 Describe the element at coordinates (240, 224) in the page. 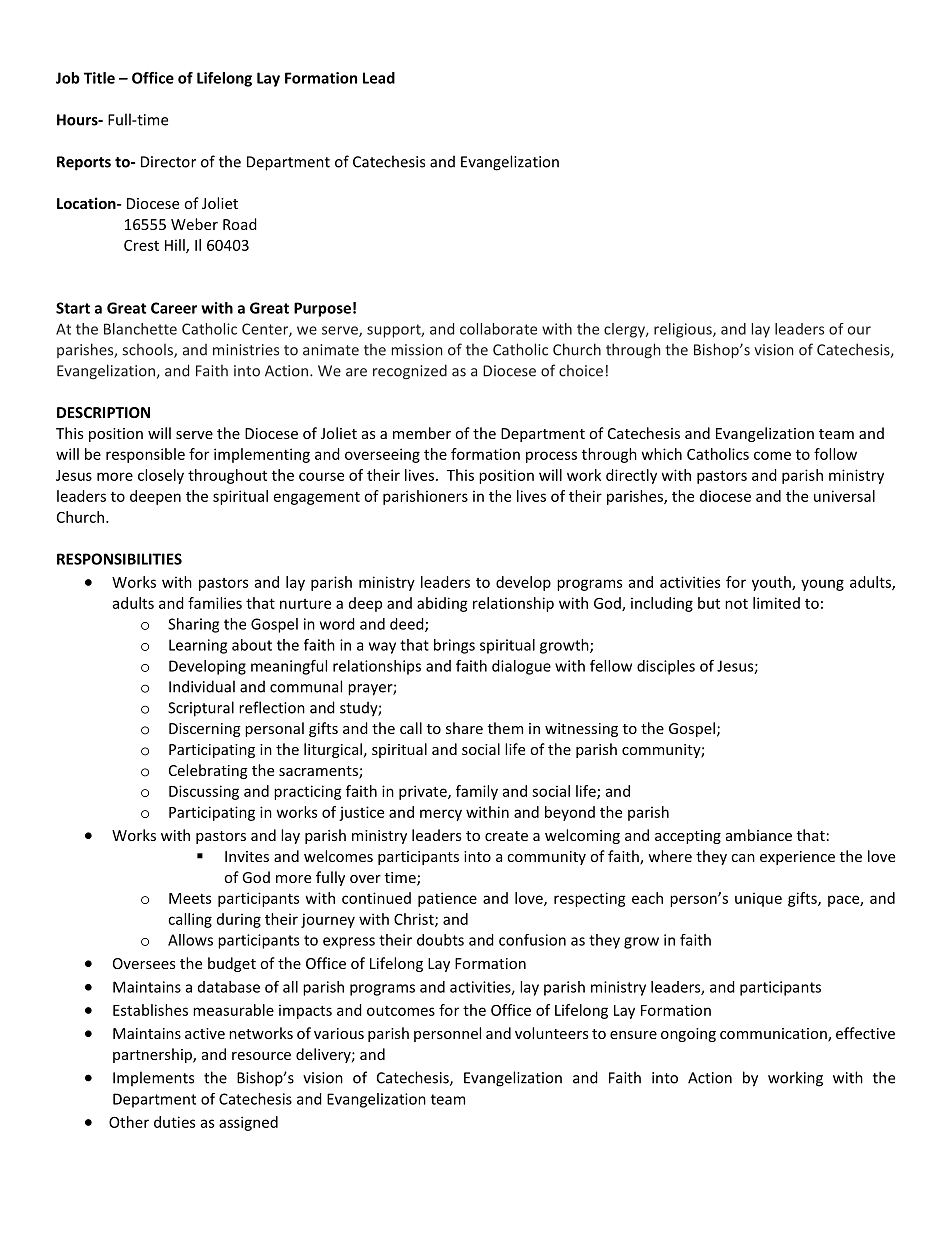

I see `Road` at that location.
